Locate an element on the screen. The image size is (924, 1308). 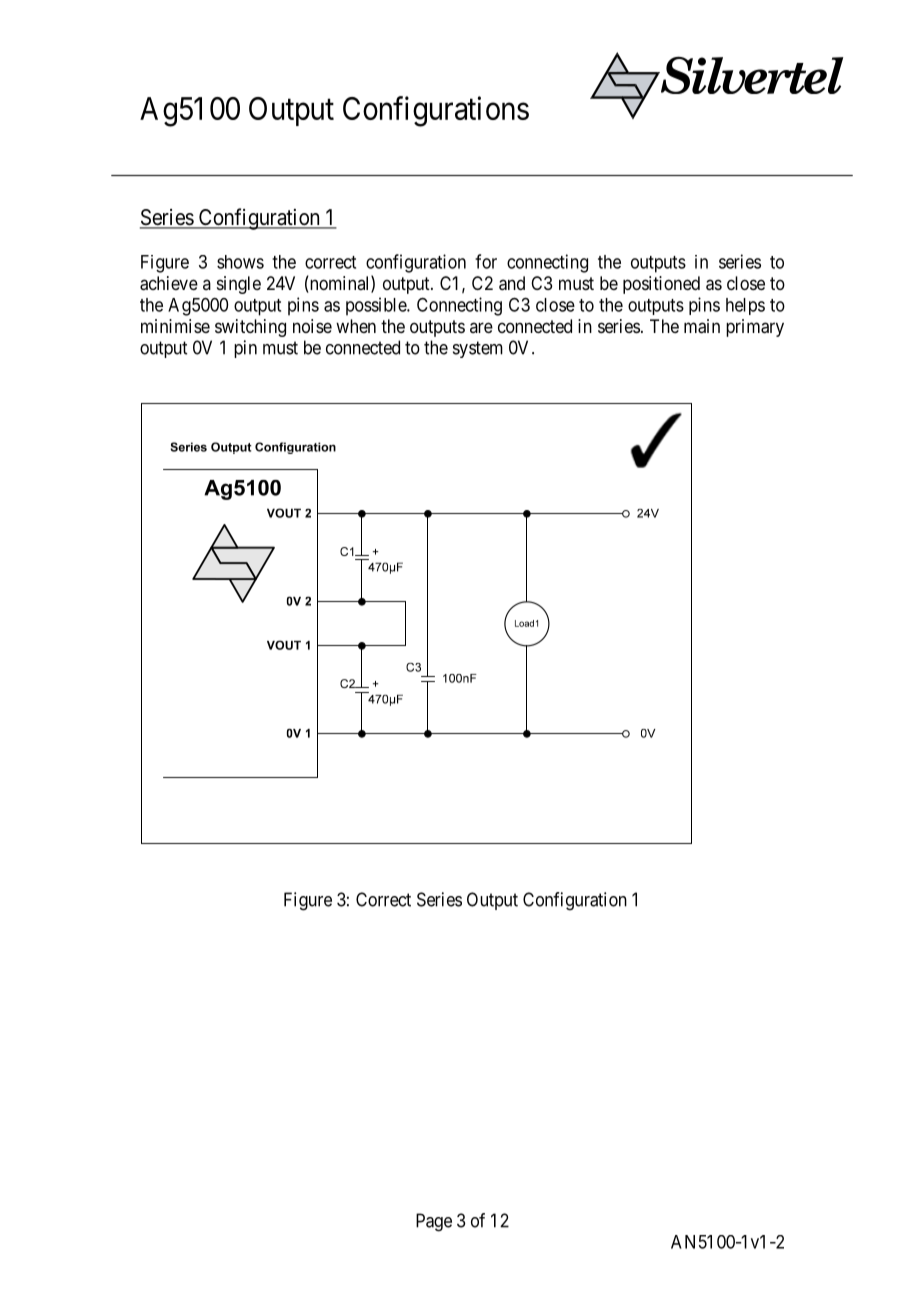
system is located at coordinates (478, 349).
